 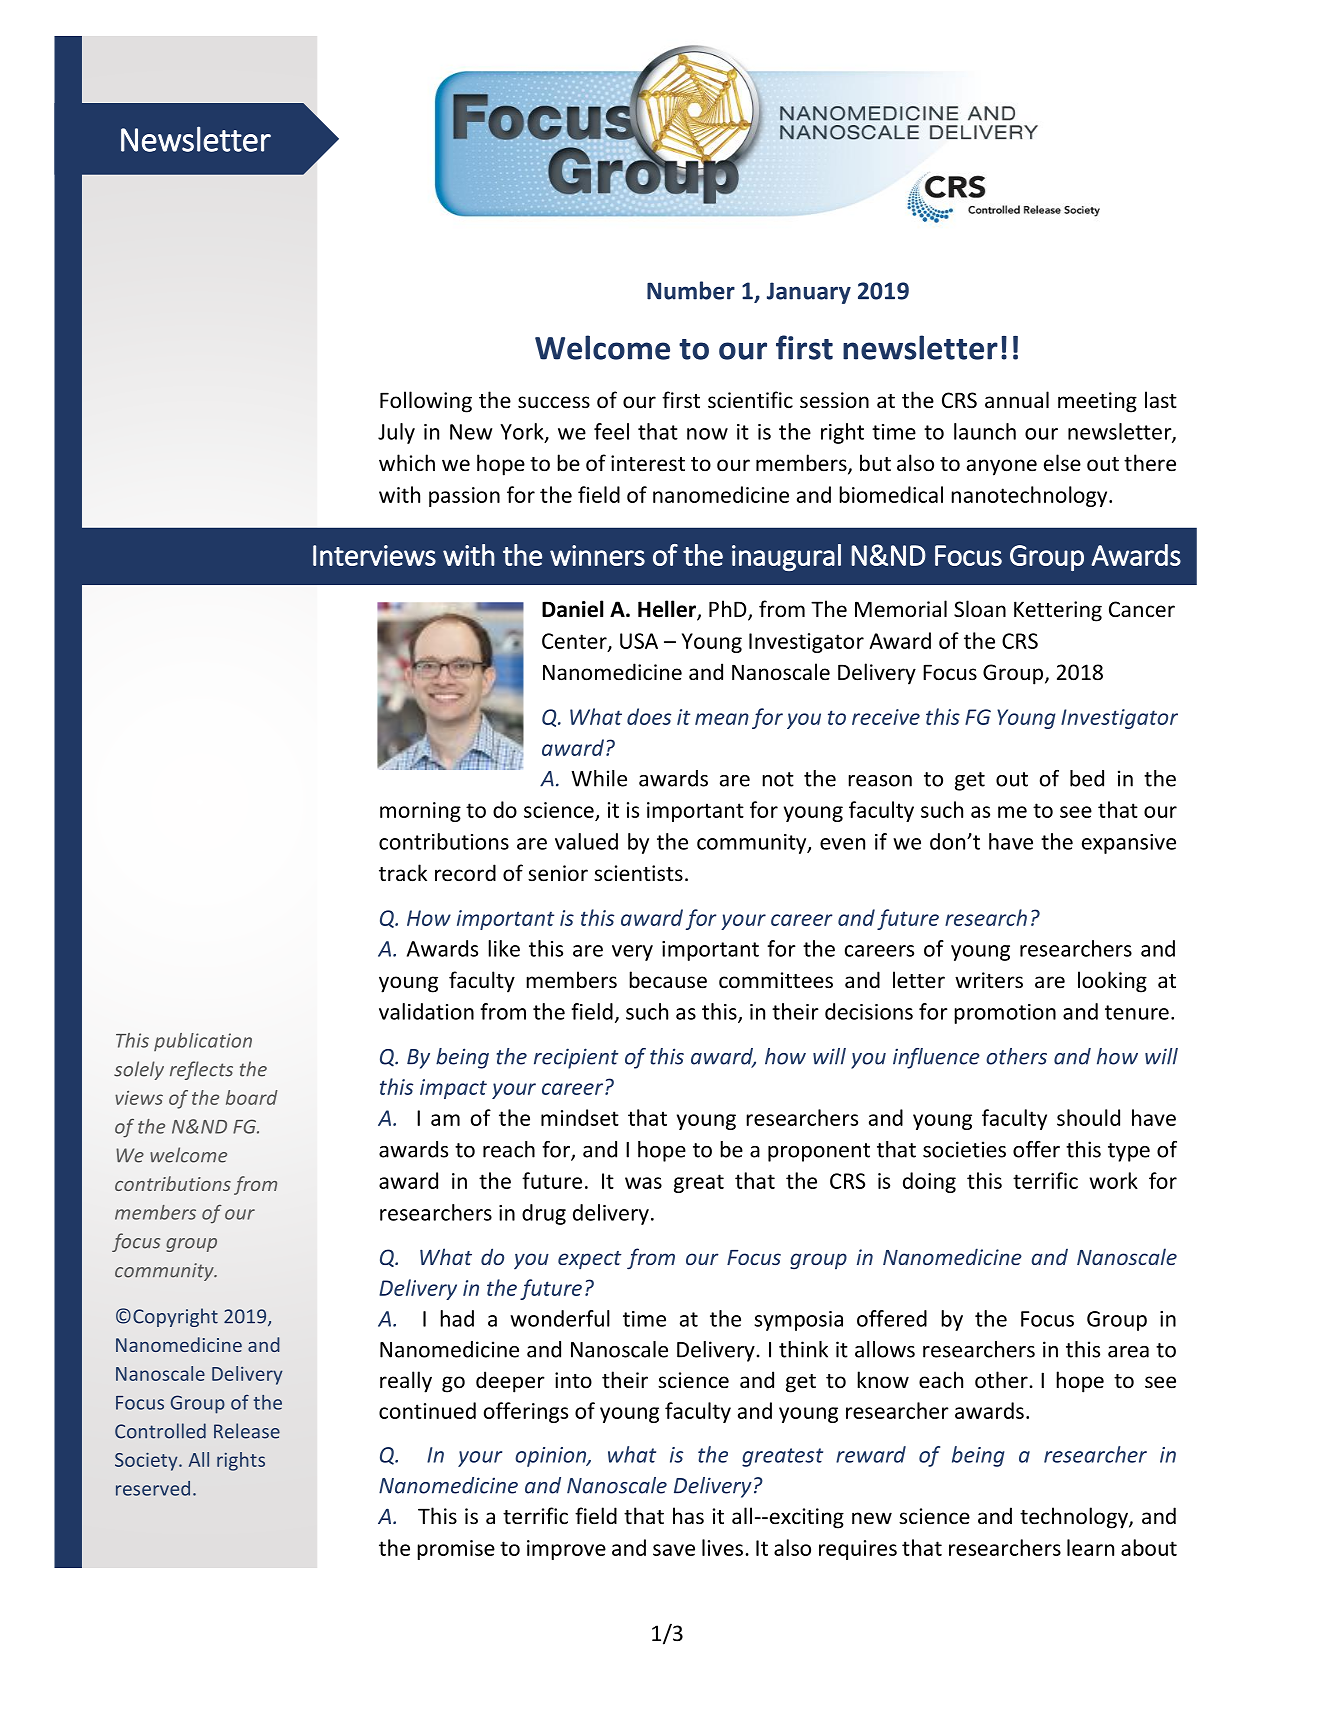 What do you see at coordinates (1017, 399) in the page?
I see `annual` at bounding box center [1017, 399].
